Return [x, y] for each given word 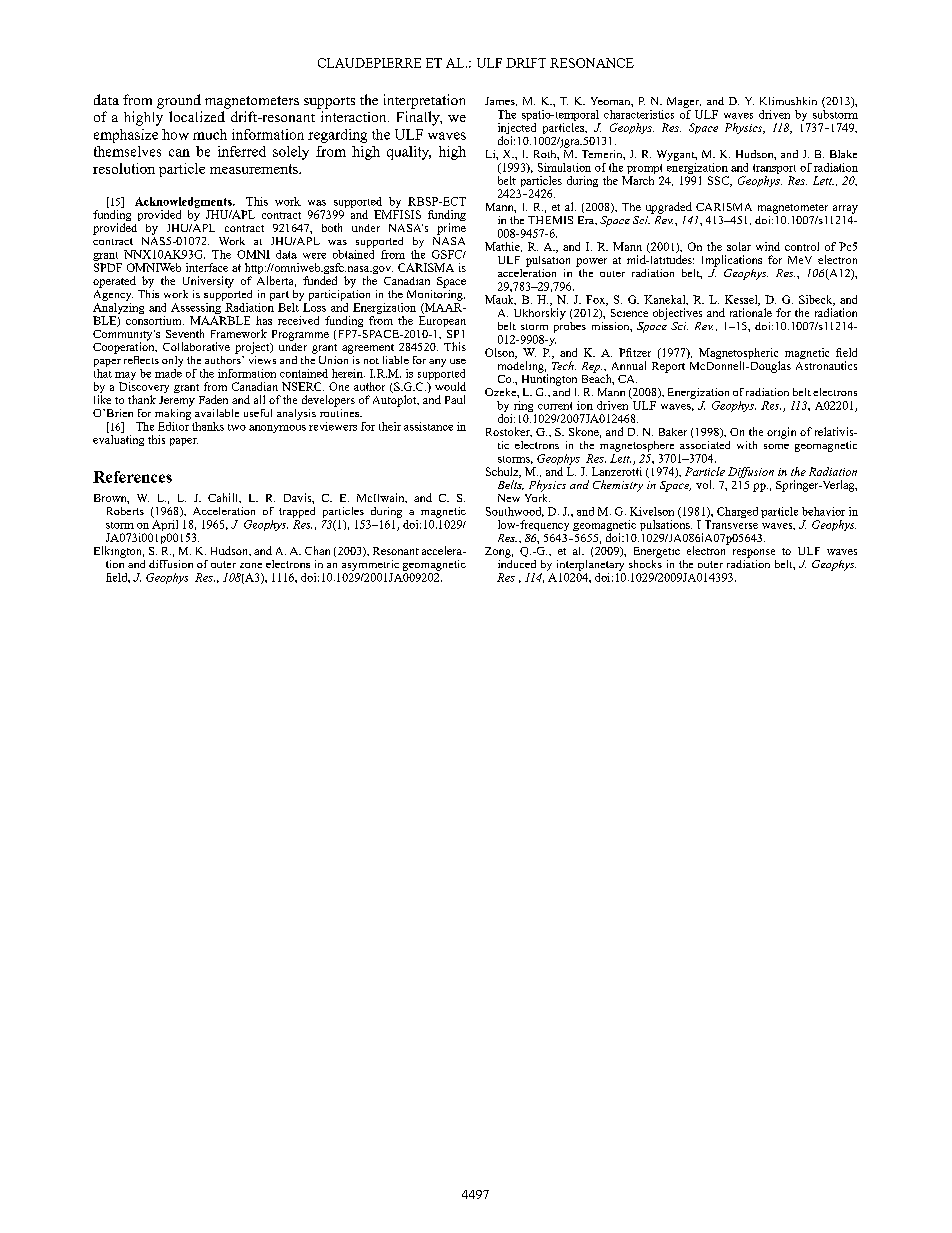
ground [179, 101]
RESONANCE [592, 63]
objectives [677, 314]
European [442, 321]
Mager [684, 102]
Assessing [197, 308]
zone [251, 565]
